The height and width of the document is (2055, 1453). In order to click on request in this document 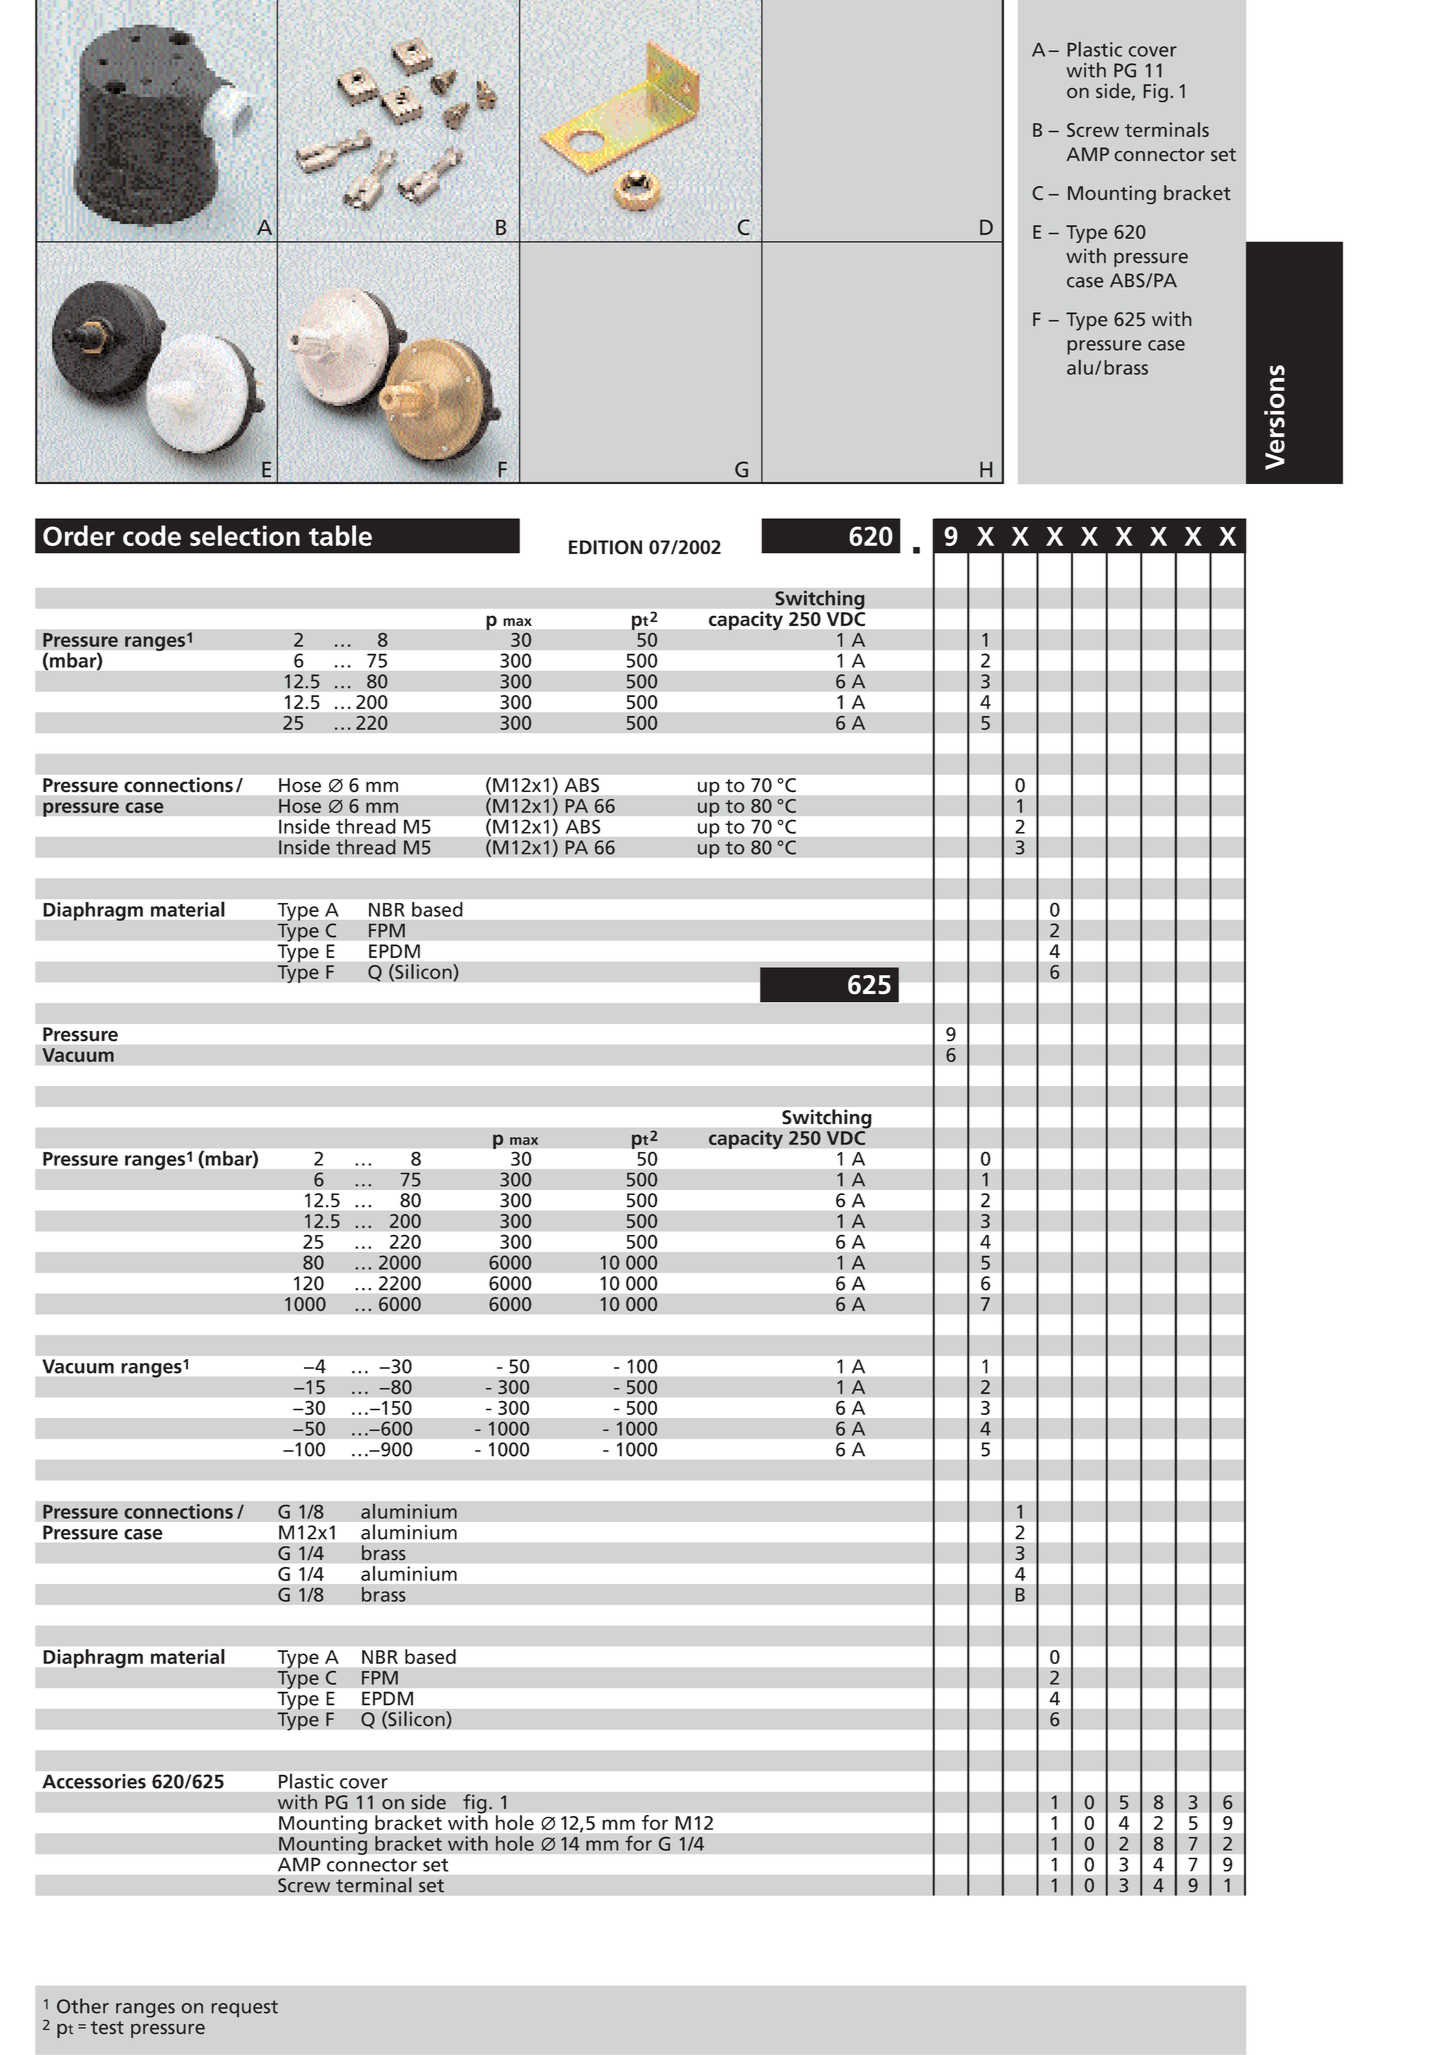, I will do `click(245, 2008)`.
